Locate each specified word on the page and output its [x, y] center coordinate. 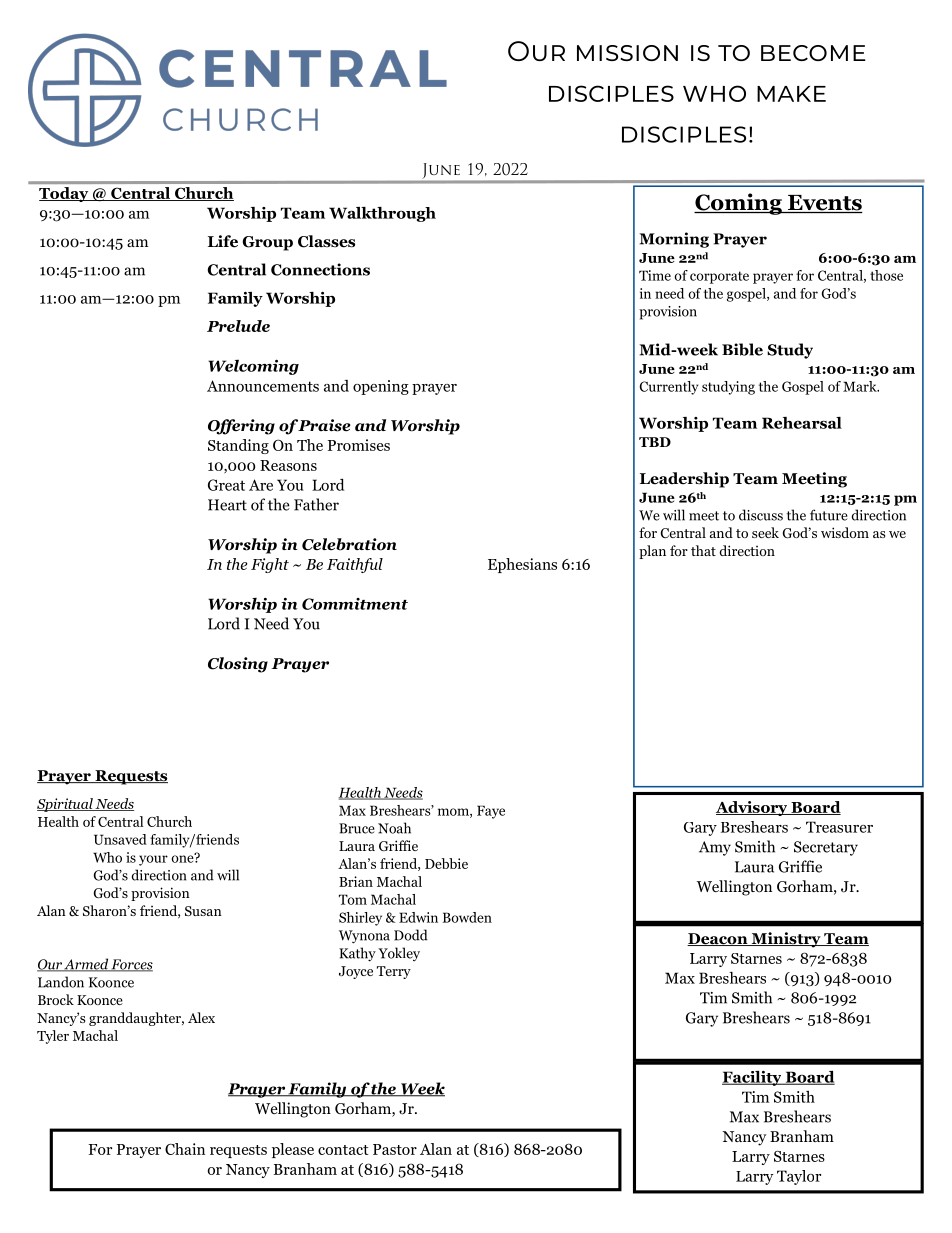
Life [223, 241]
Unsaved [120, 839]
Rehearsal [802, 423]
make [791, 94]
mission [627, 53]
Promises [359, 445]
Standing [238, 446]
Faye [491, 812]
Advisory [753, 808]
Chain [185, 1149]
